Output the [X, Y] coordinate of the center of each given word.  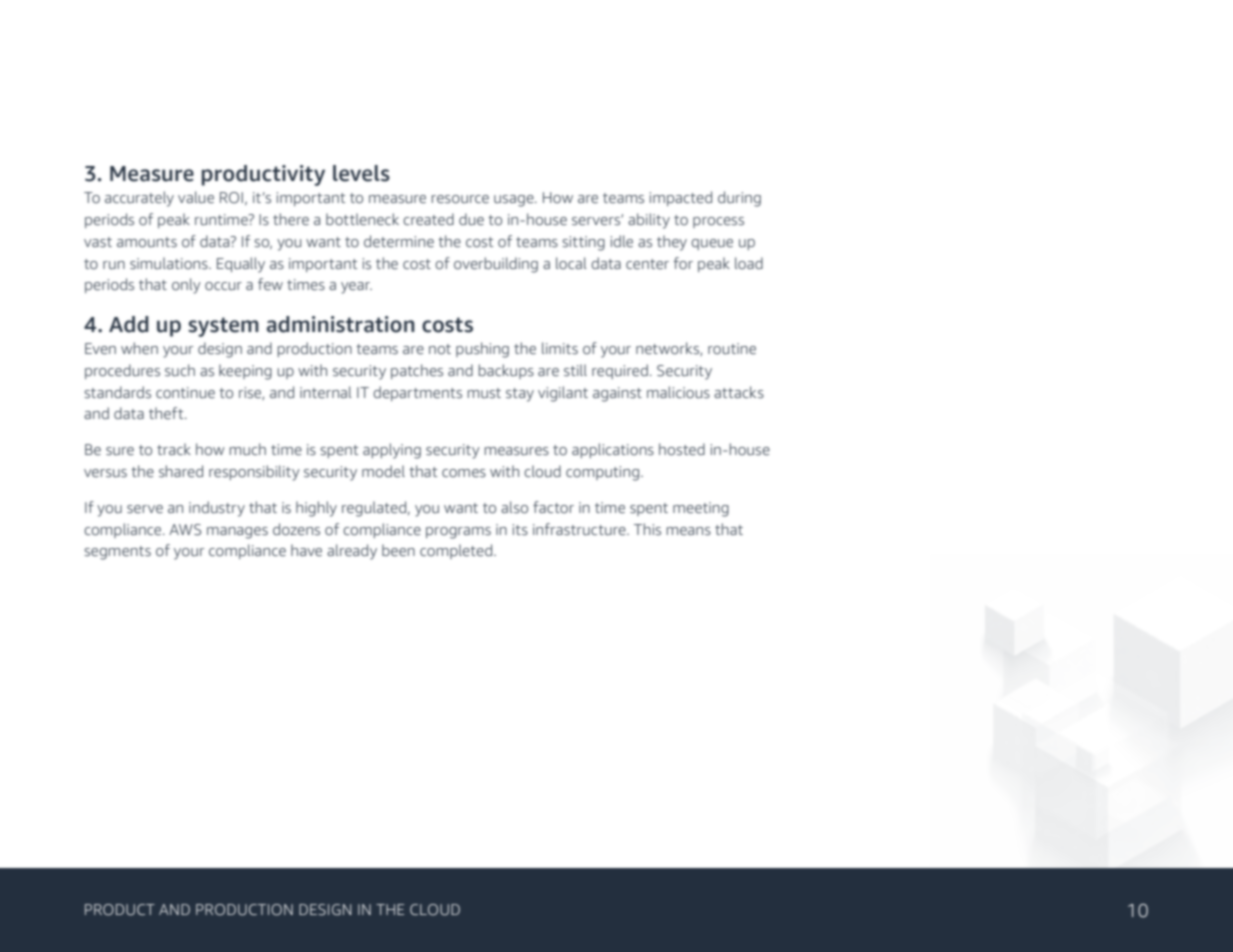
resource [460, 199]
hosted [682, 449]
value [196, 197]
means [689, 531]
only [186, 286]
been [398, 550]
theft [167, 413]
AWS [185, 530]
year [356, 288]
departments [417, 393]
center [647, 264]
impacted [681, 198]
